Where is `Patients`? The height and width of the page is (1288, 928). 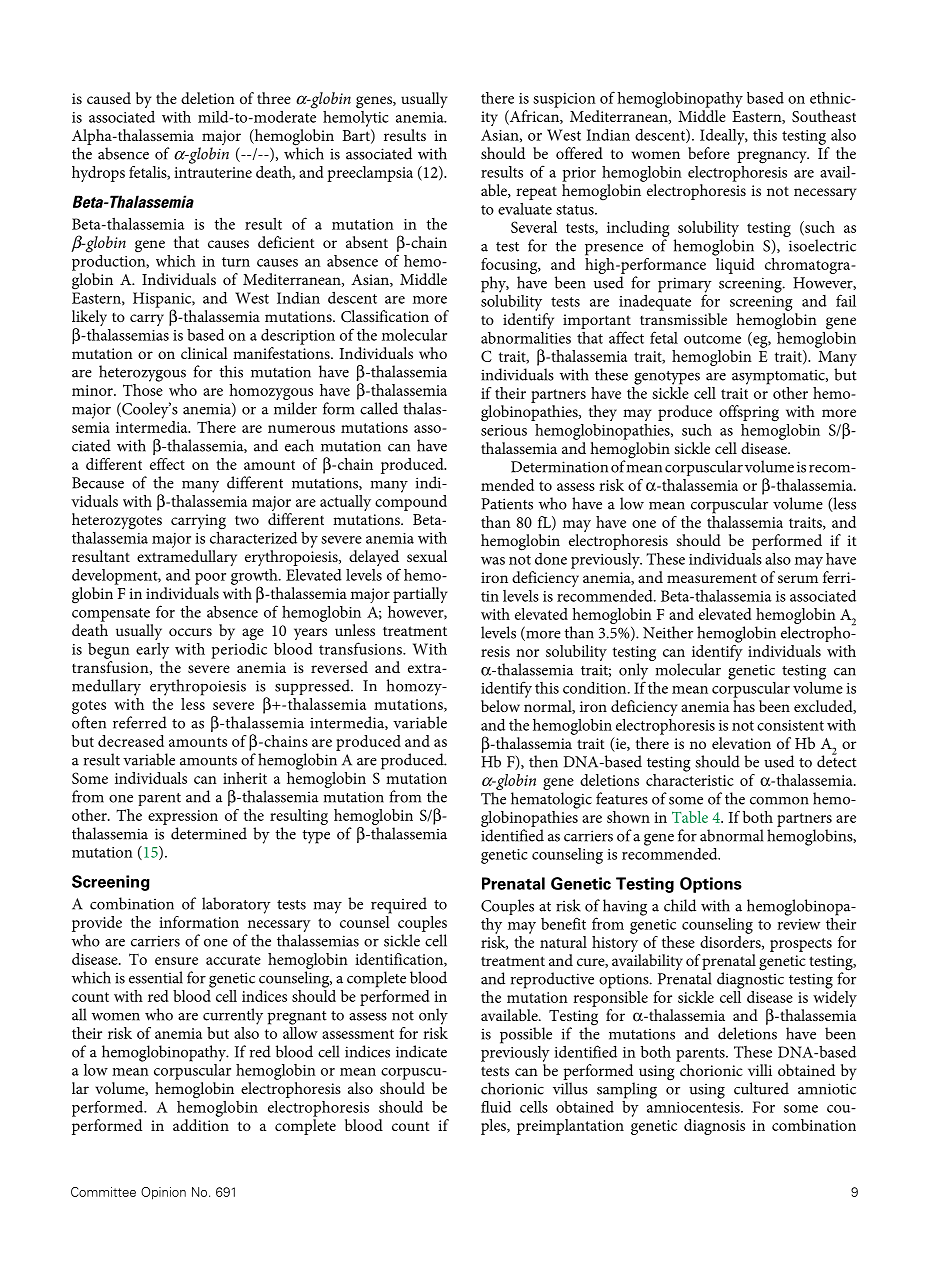 Patients is located at coordinates (507, 504).
